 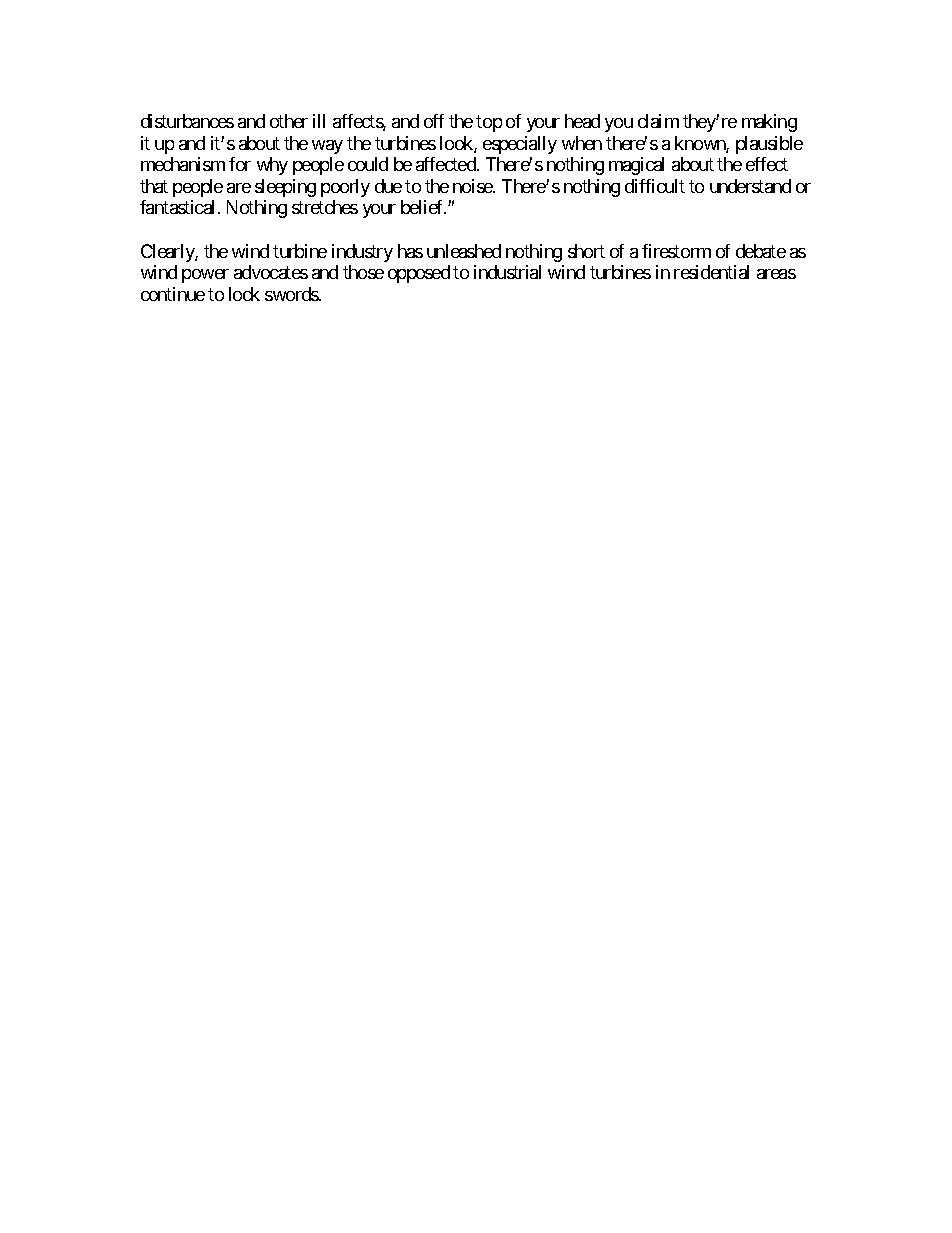 What do you see at coordinates (447, 164) in the screenshot?
I see `affected` at bounding box center [447, 164].
